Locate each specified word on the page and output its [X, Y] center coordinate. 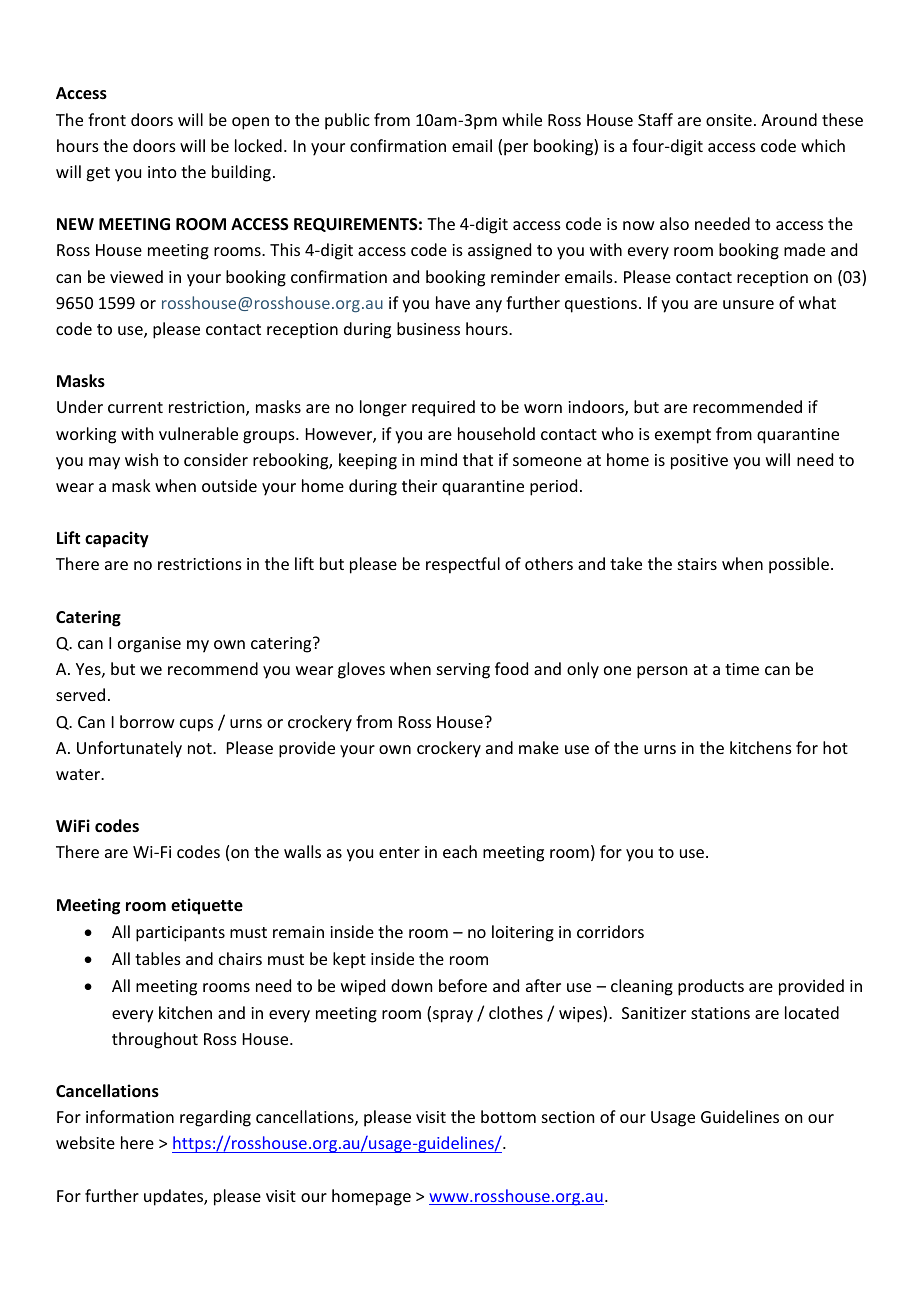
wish [141, 459]
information [130, 1116]
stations [720, 1013]
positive [699, 462]
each [460, 851]
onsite [729, 120]
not [201, 748]
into [162, 172]
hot [835, 747]
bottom [508, 1116]
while [522, 119]
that [478, 459]
